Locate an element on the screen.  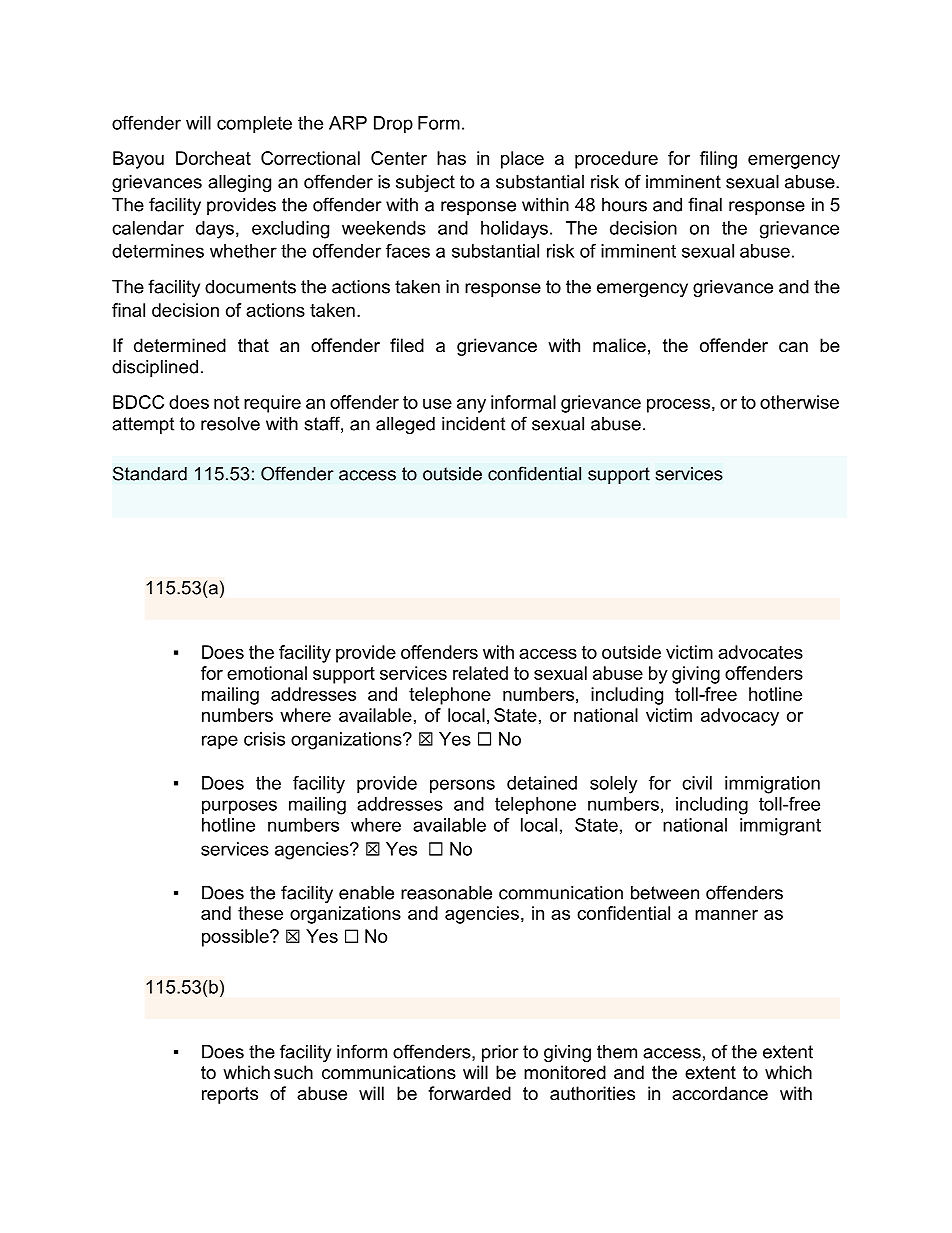
reports is located at coordinates (230, 1095).
